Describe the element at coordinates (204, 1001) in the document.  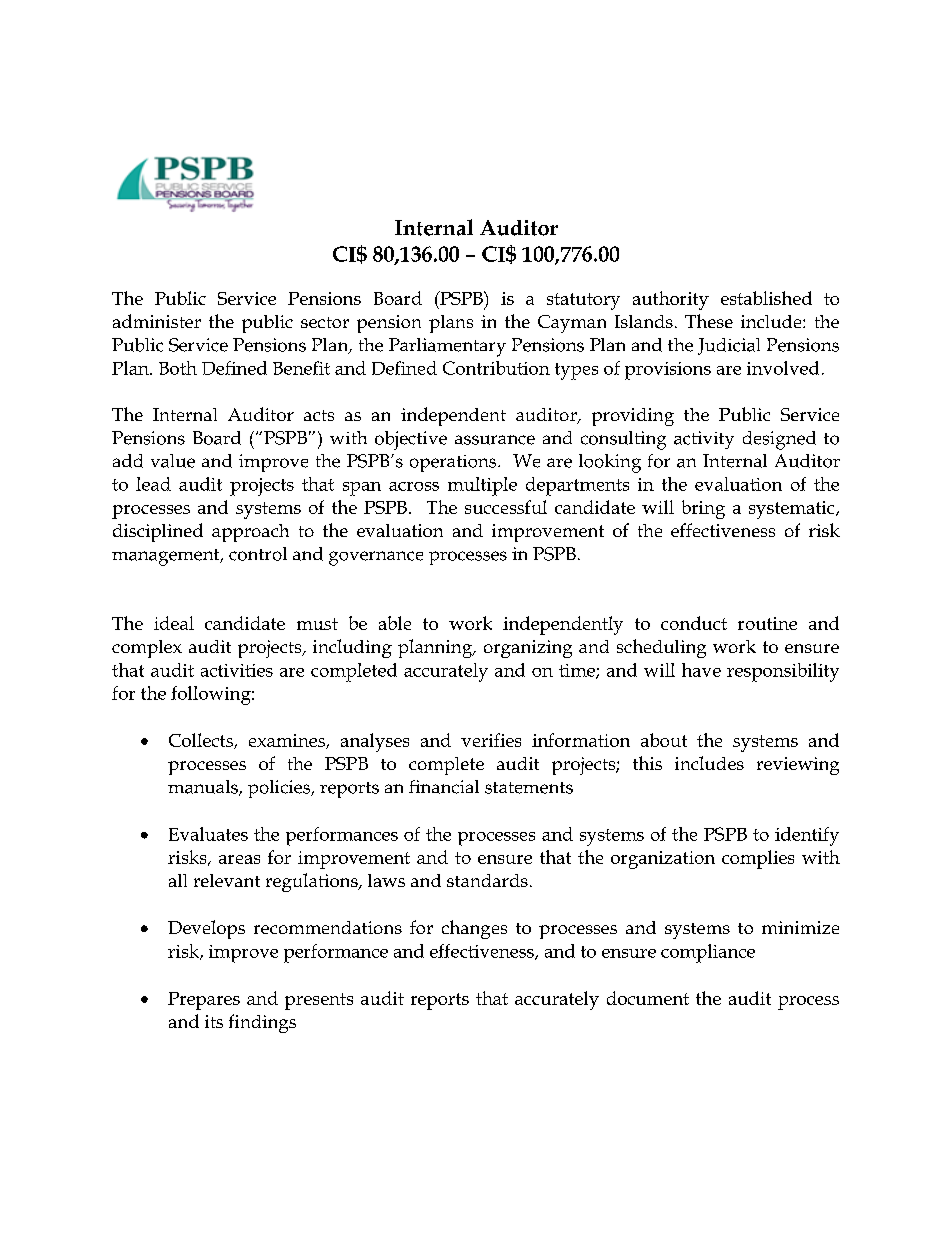
I see `Prepares` at that location.
